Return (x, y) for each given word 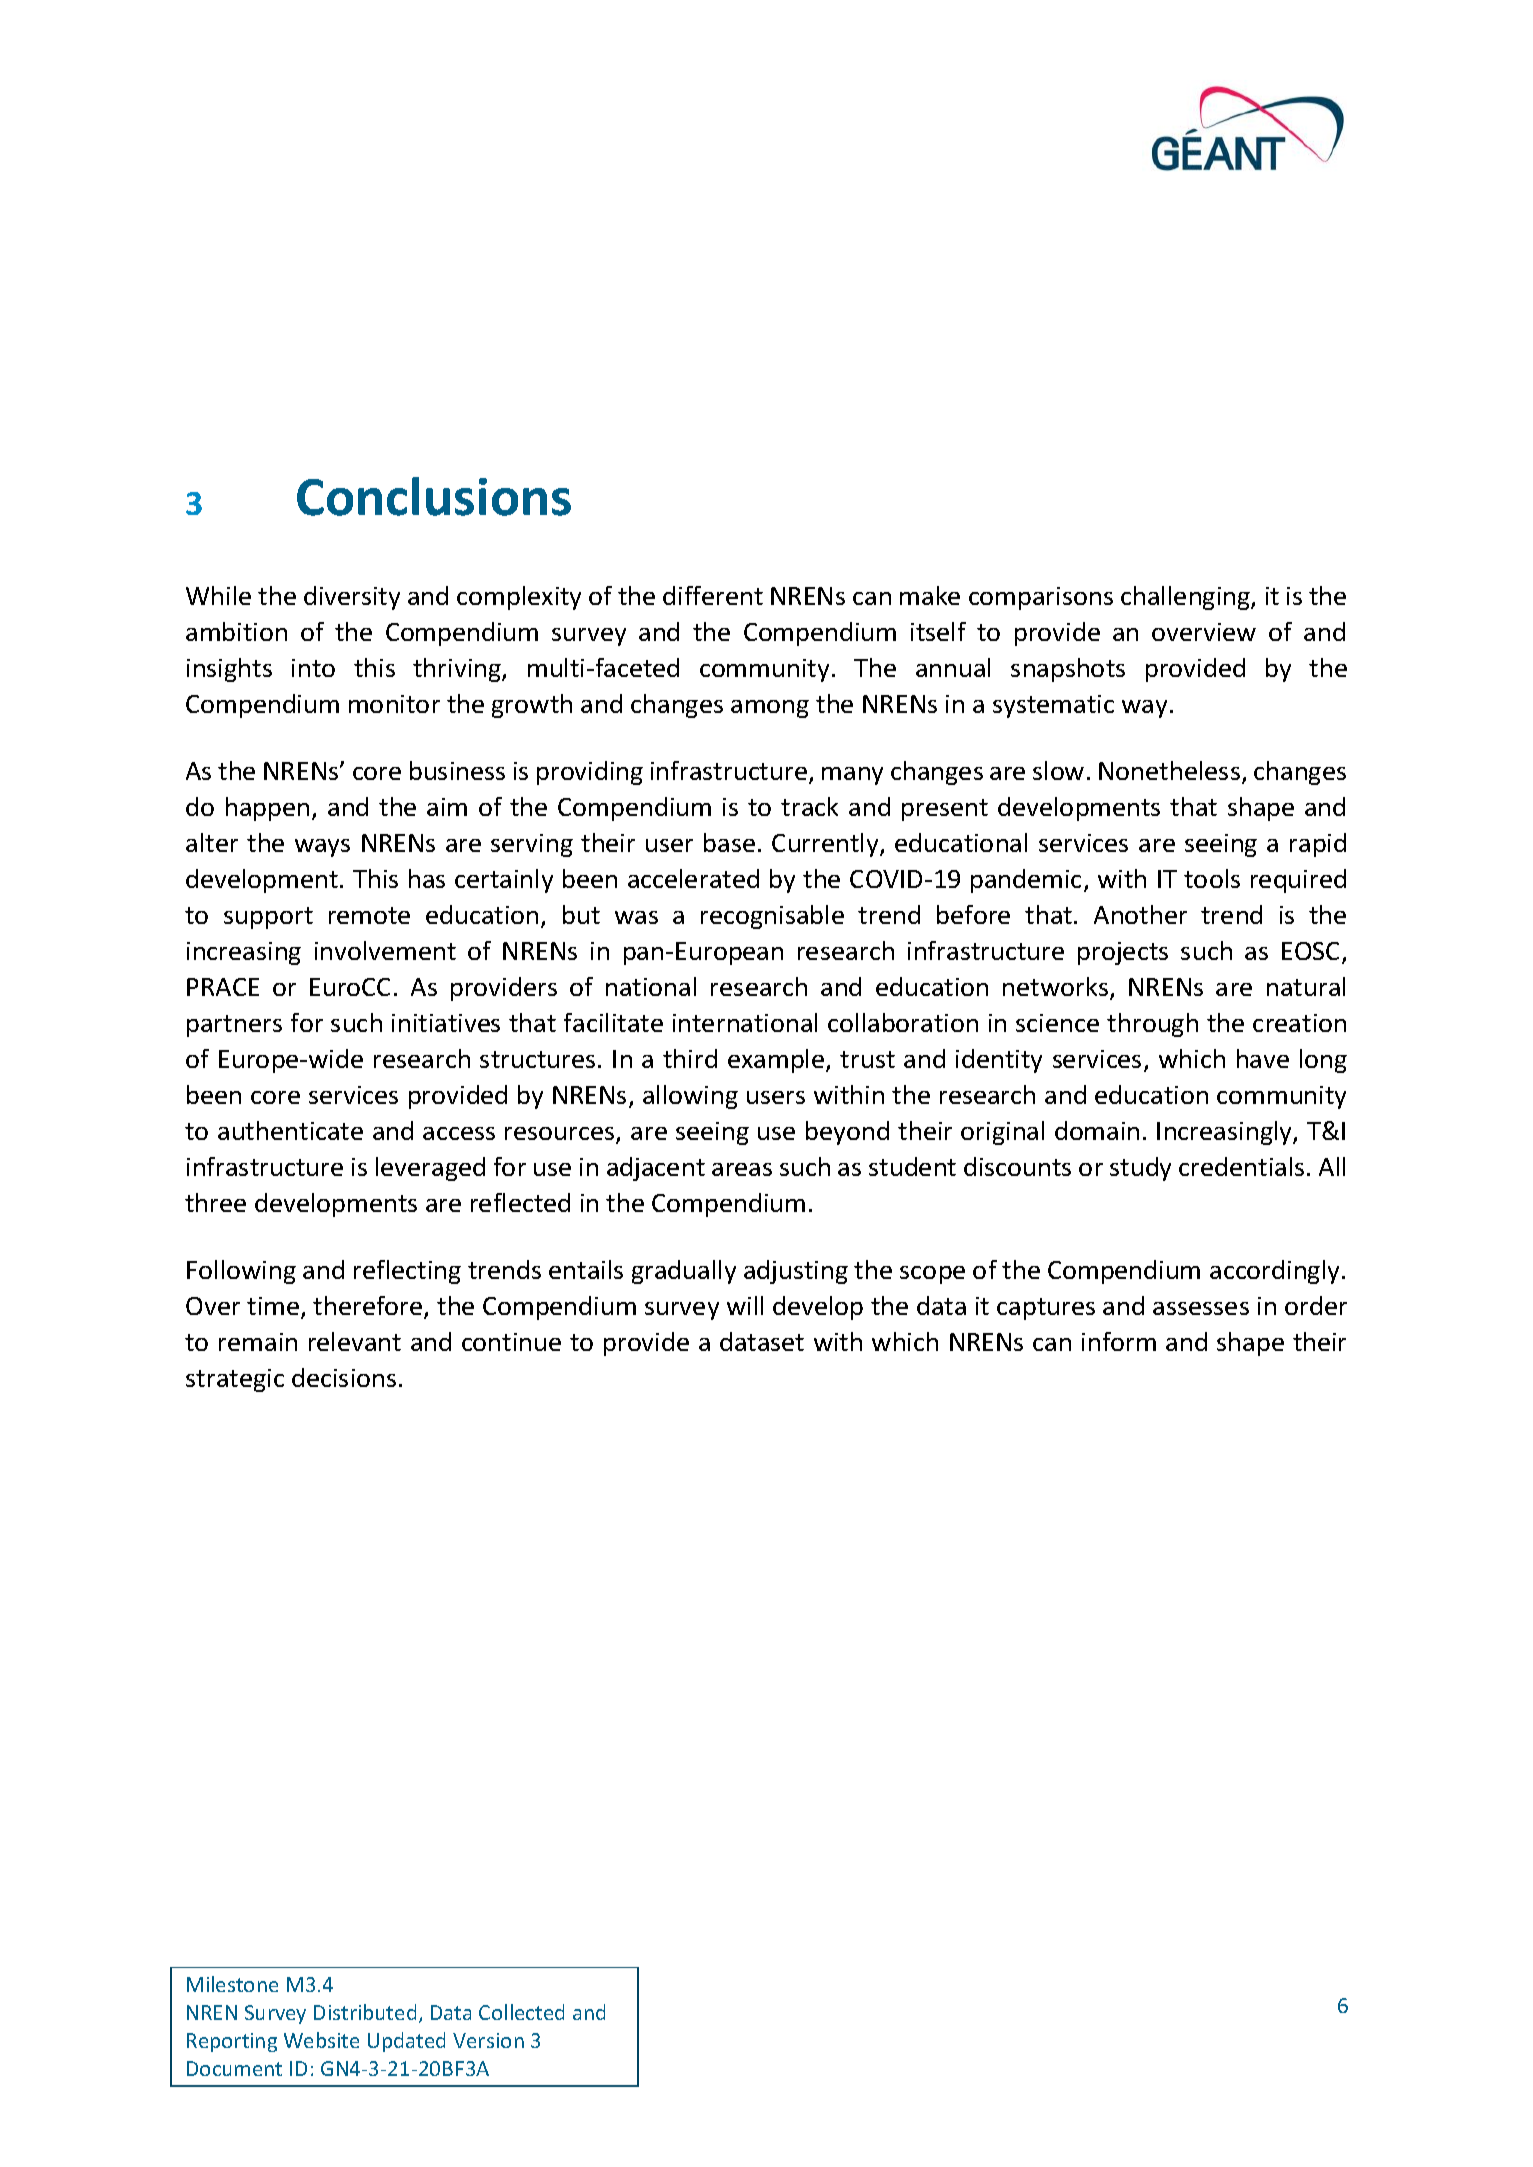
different (713, 595)
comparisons (1041, 598)
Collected (521, 2012)
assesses (1201, 1308)
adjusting (796, 1272)
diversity (352, 598)
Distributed (365, 2012)
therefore (369, 1307)
